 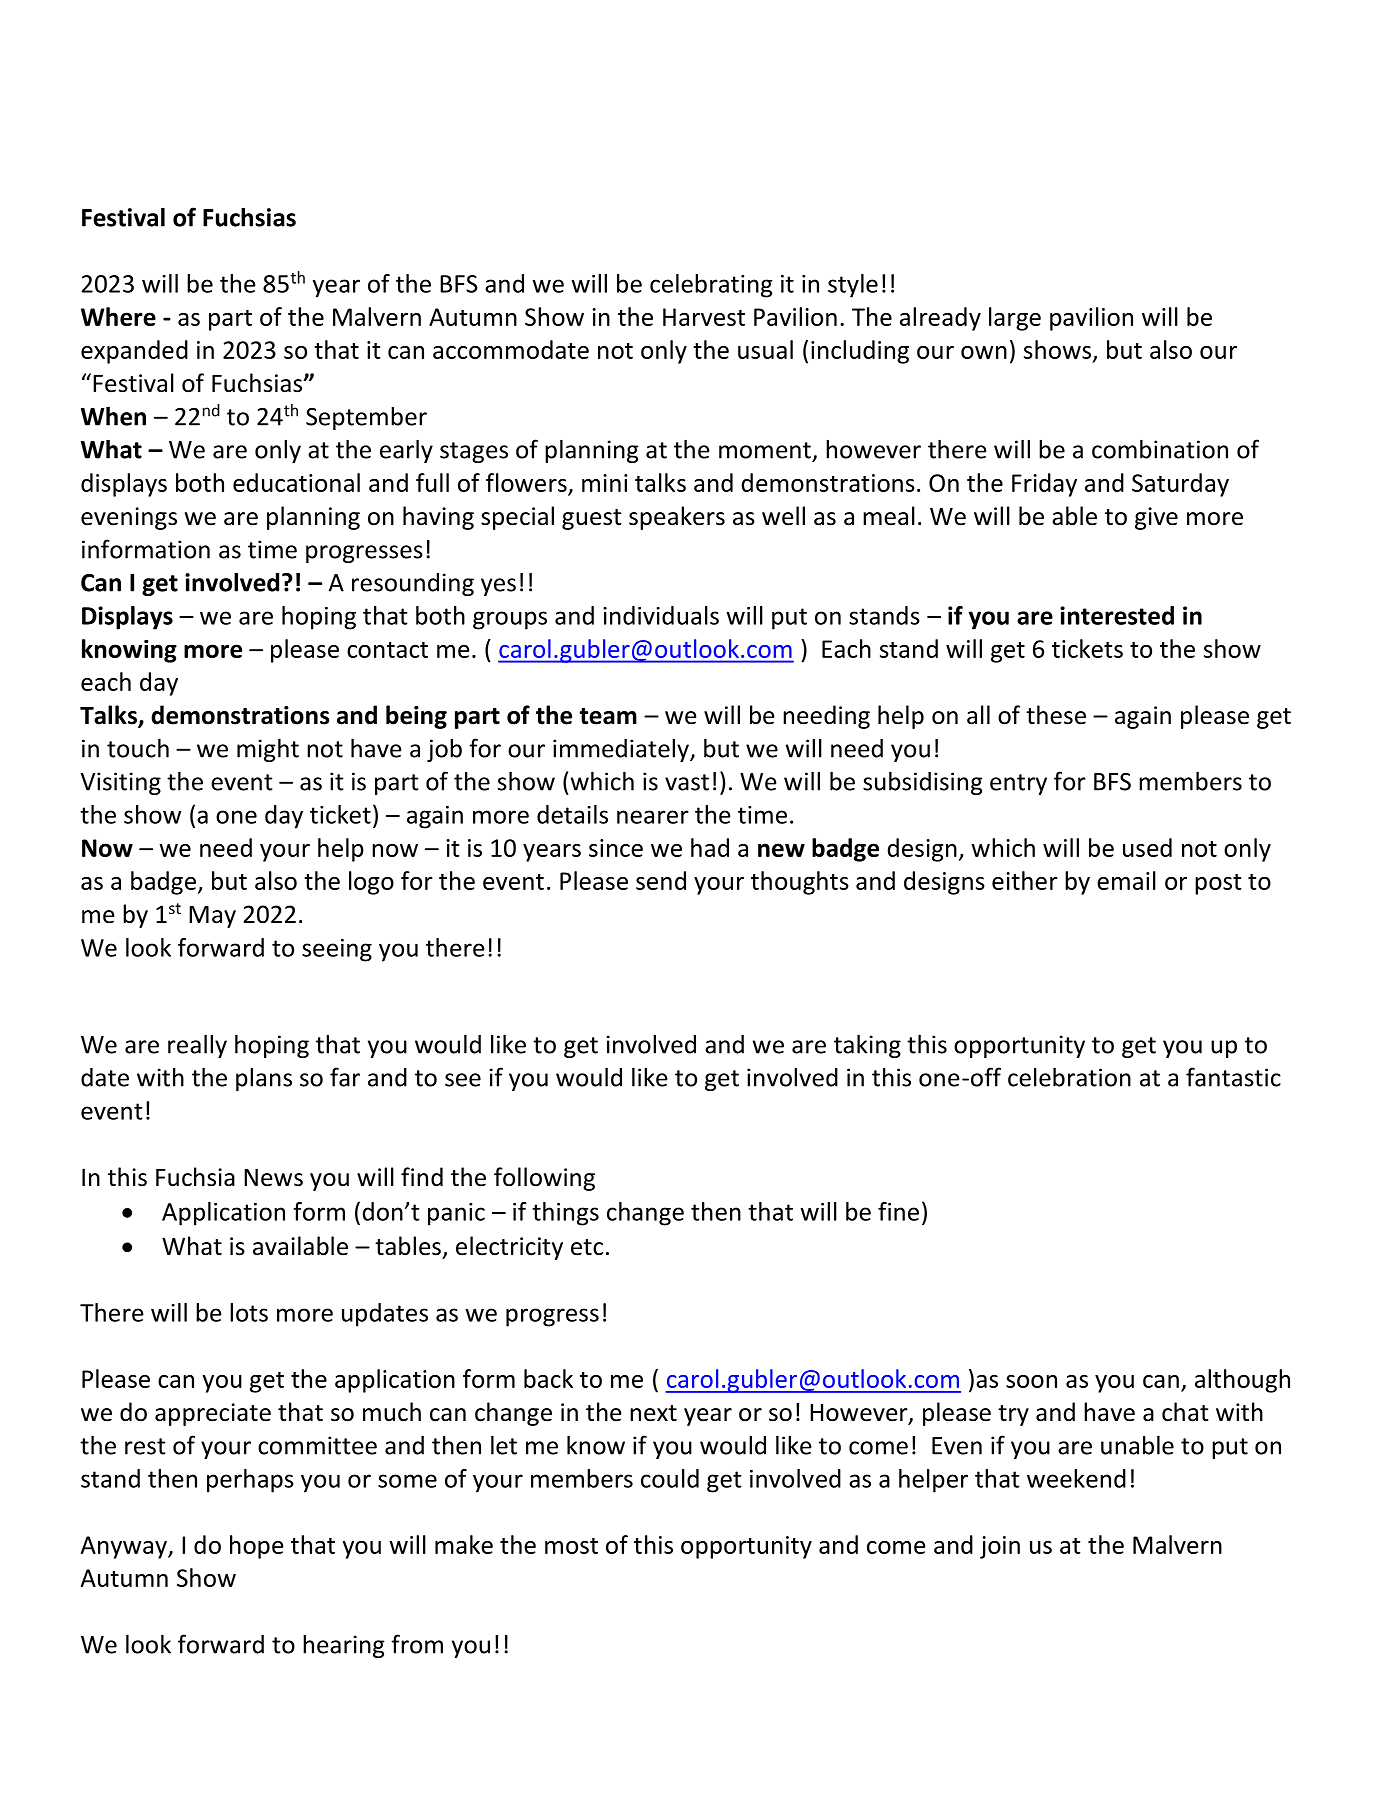 What do you see at coordinates (661, 880) in the screenshot?
I see `send` at bounding box center [661, 880].
